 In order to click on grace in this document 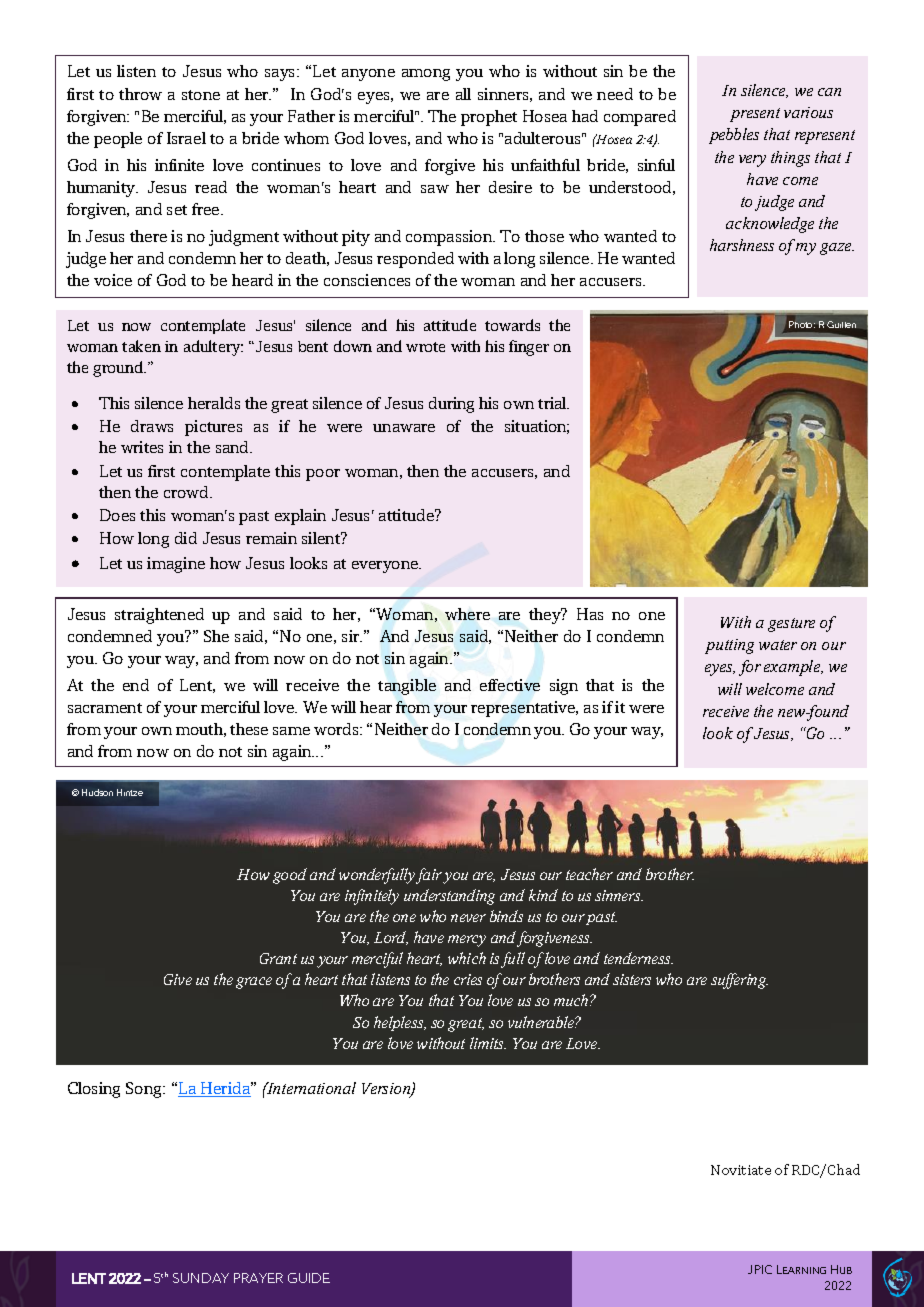, I will do `click(254, 983)`.
